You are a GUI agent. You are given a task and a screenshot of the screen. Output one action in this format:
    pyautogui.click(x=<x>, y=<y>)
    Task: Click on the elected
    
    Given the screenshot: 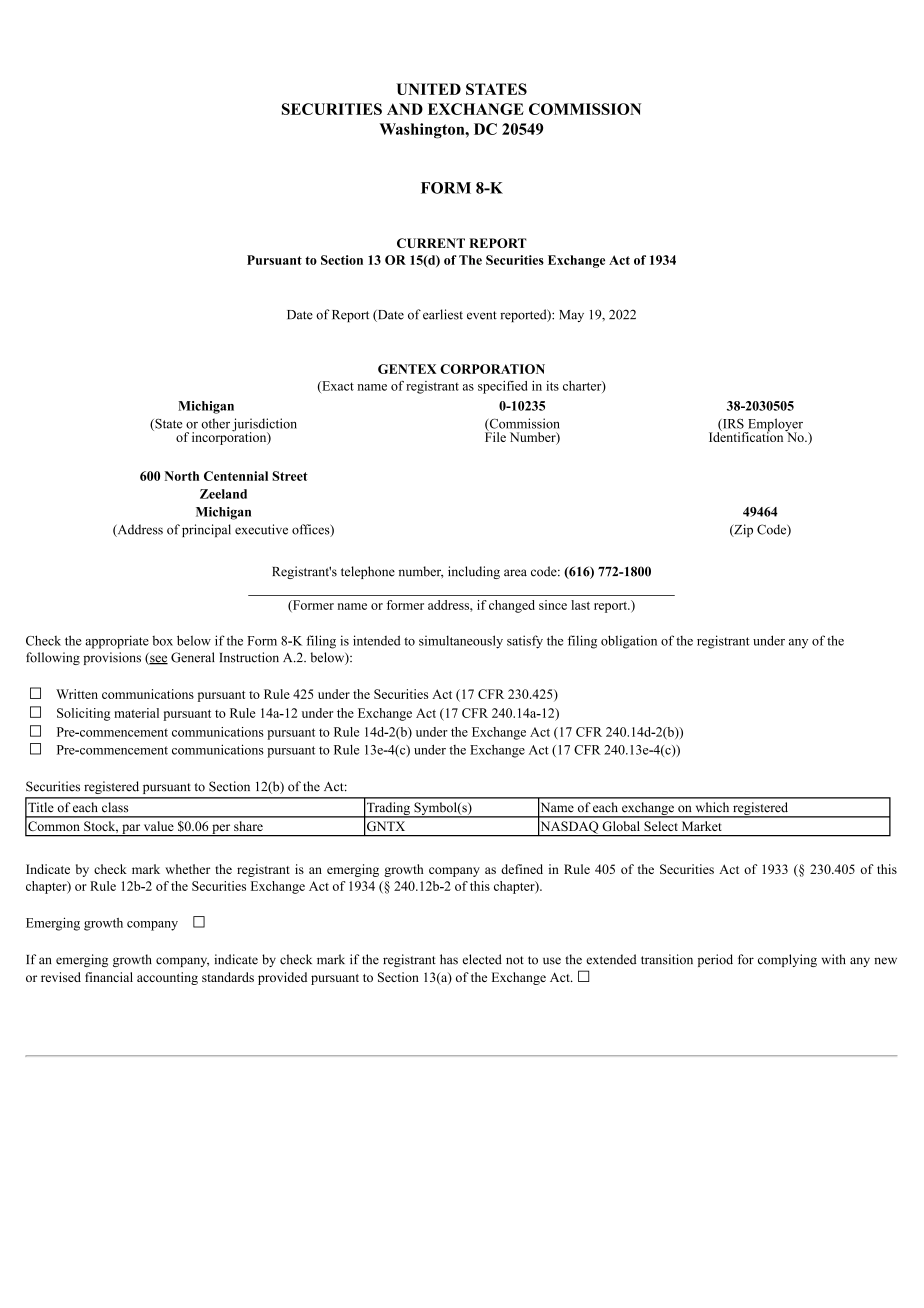 What is the action you would take?
    pyautogui.click(x=482, y=959)
